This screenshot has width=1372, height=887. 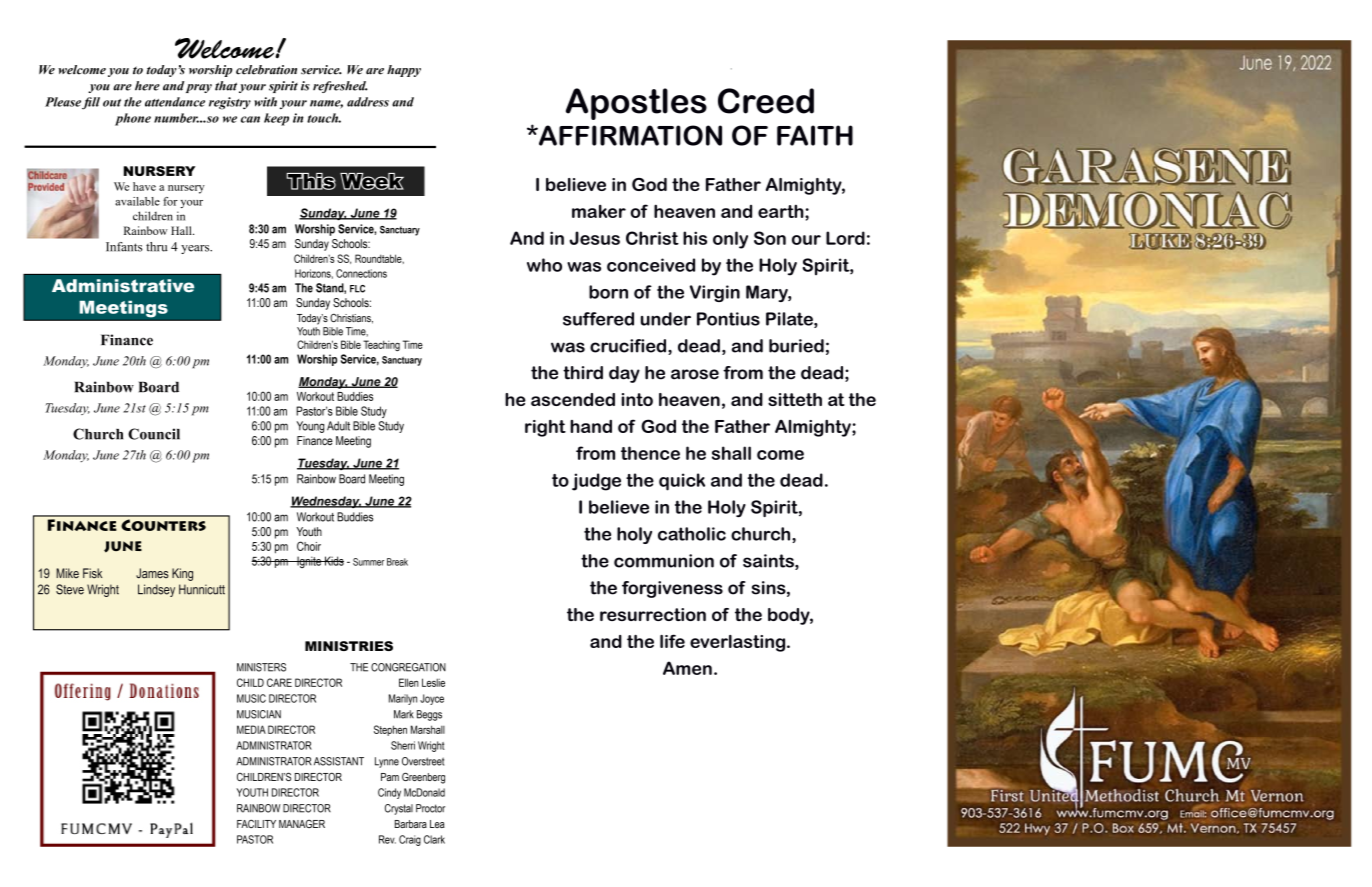 What do you see at coordinates (256, 823) in the screenshot?
I see `FACILITY` at bounding box center [256, 823].
